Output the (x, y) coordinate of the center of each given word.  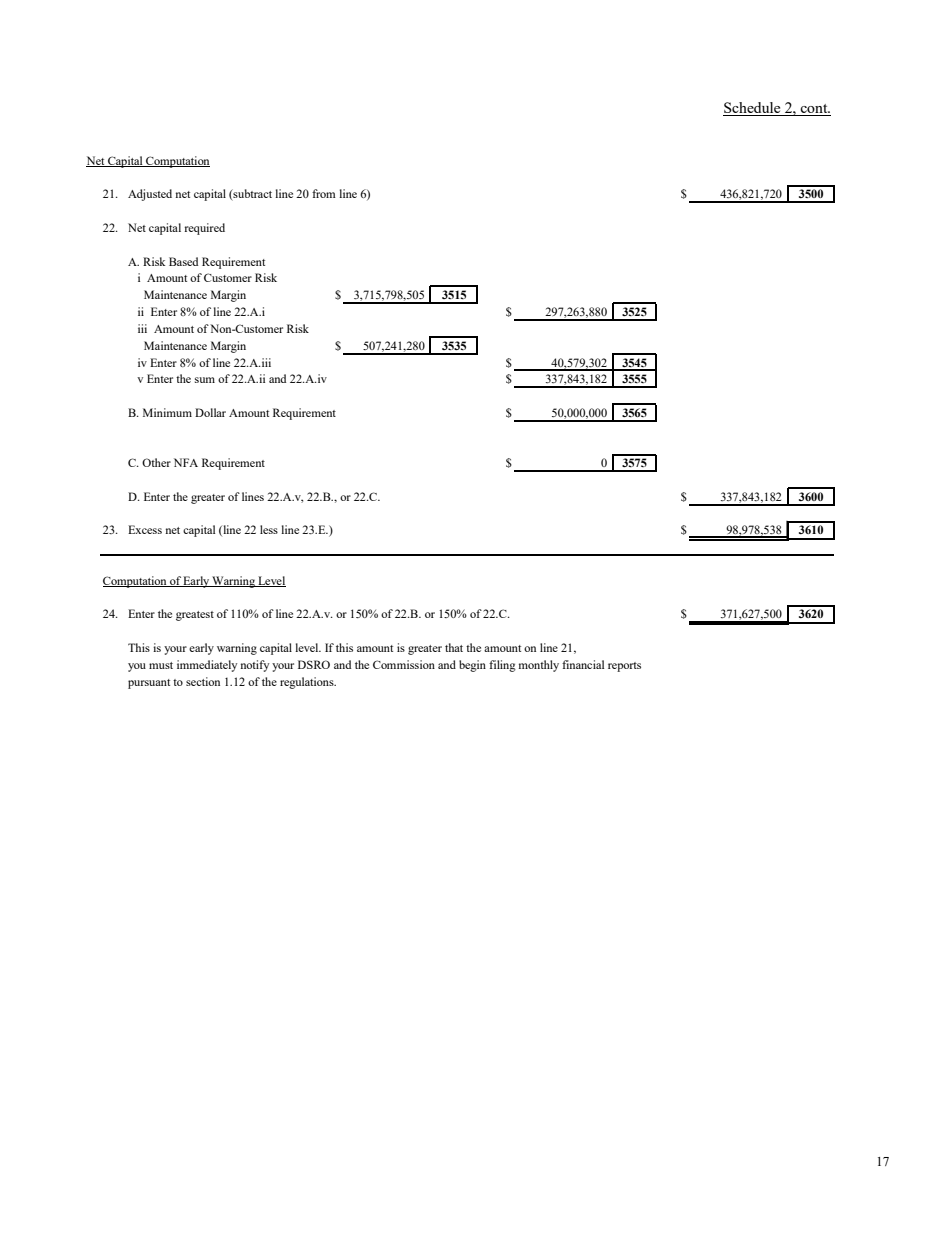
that (454, 647)
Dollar (210, 412)
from (324, 193)
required (204, 229)
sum (205, 380)
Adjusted (150, 195)
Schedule (753, 109)
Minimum (167, 412)
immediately (207, 666)
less (269, 529)
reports (624, 667)
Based (183, 261)
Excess (145, 529)
